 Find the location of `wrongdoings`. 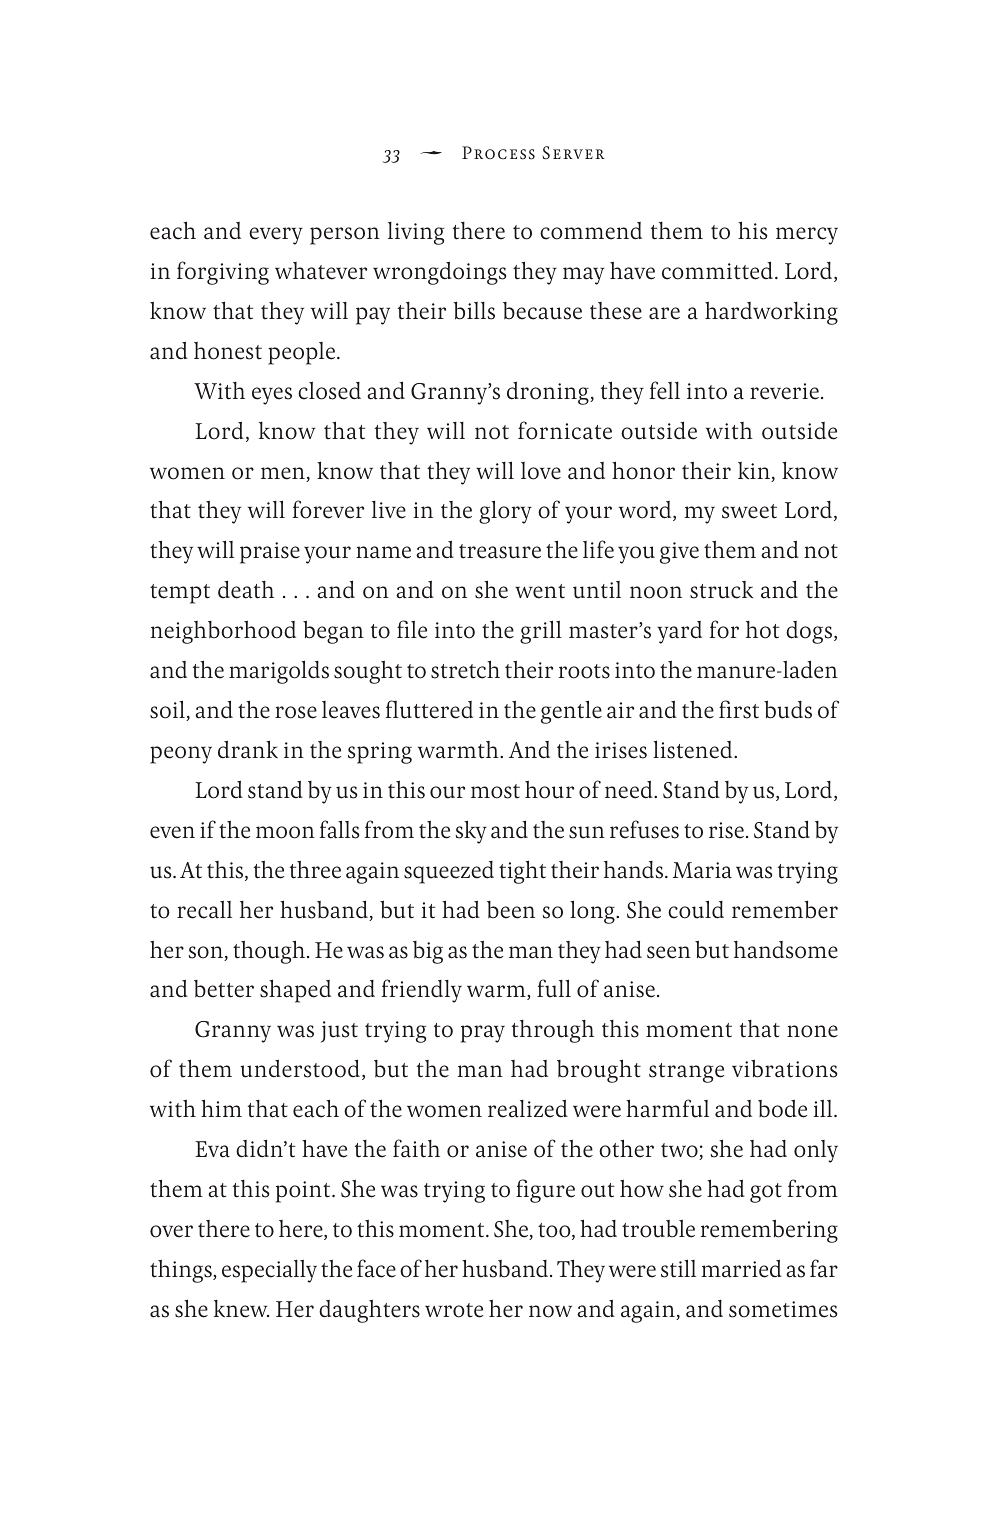

wrongdoings is located at coordinates (439, 273).
